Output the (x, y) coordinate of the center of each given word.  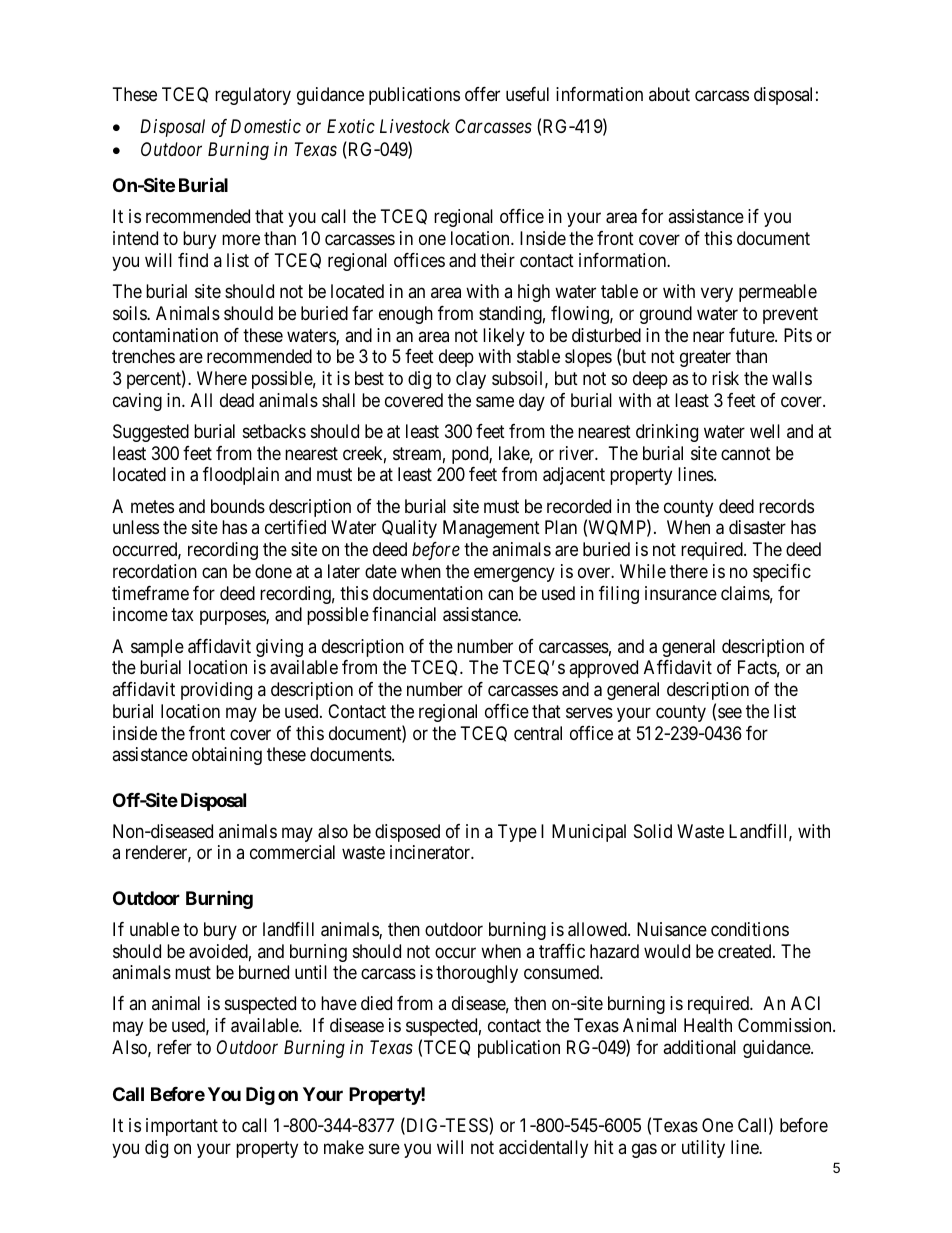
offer (482, 94)
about (669, 94)
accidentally (543, 1149)
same (495, 402)
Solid (653, 831)
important (182, 1127)
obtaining (227, 756)
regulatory (253, 96)
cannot (746, 453)
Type (517, 833)
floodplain (241, 476)
